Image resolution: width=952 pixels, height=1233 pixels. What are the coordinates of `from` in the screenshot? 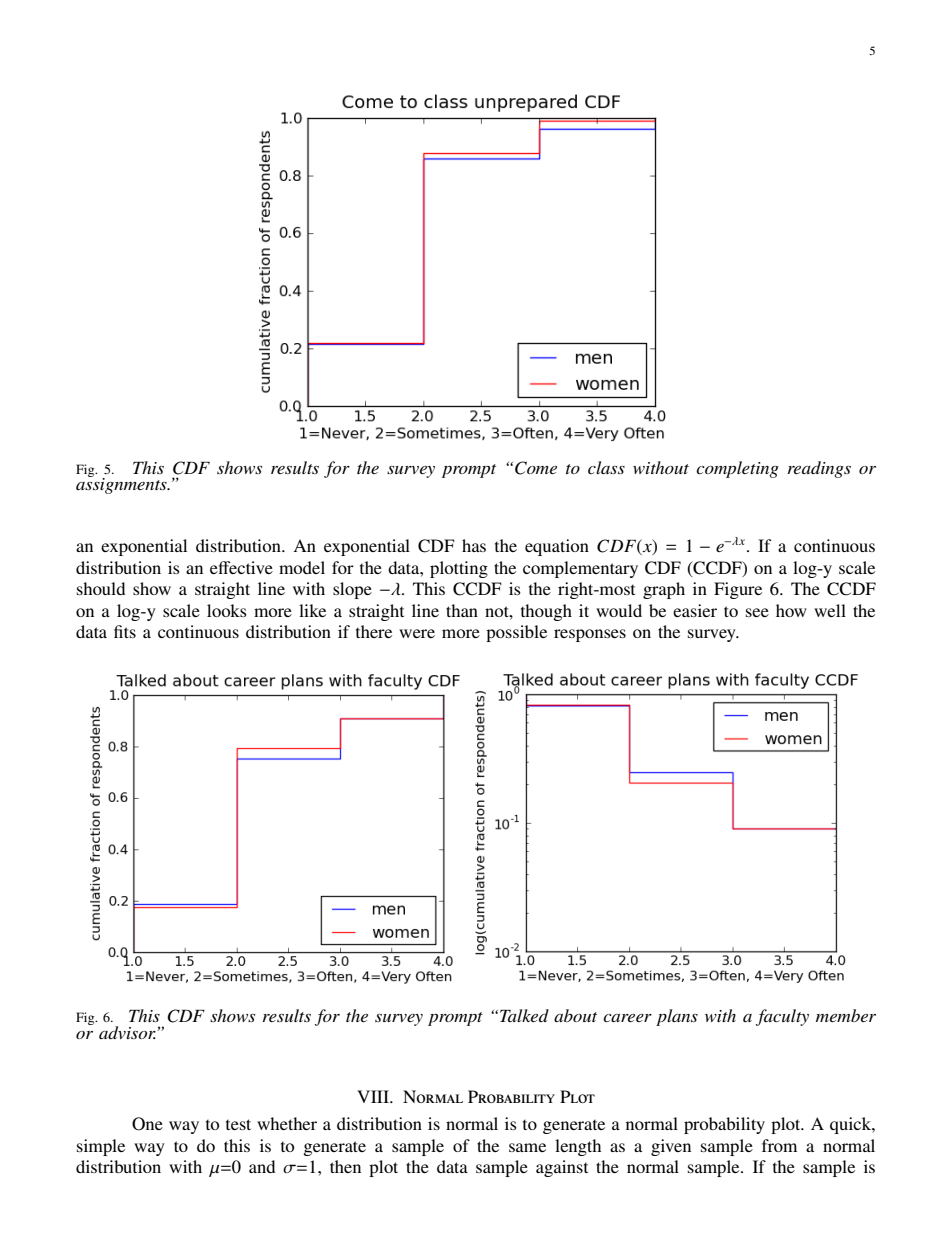 It's located at (779, 1145).
